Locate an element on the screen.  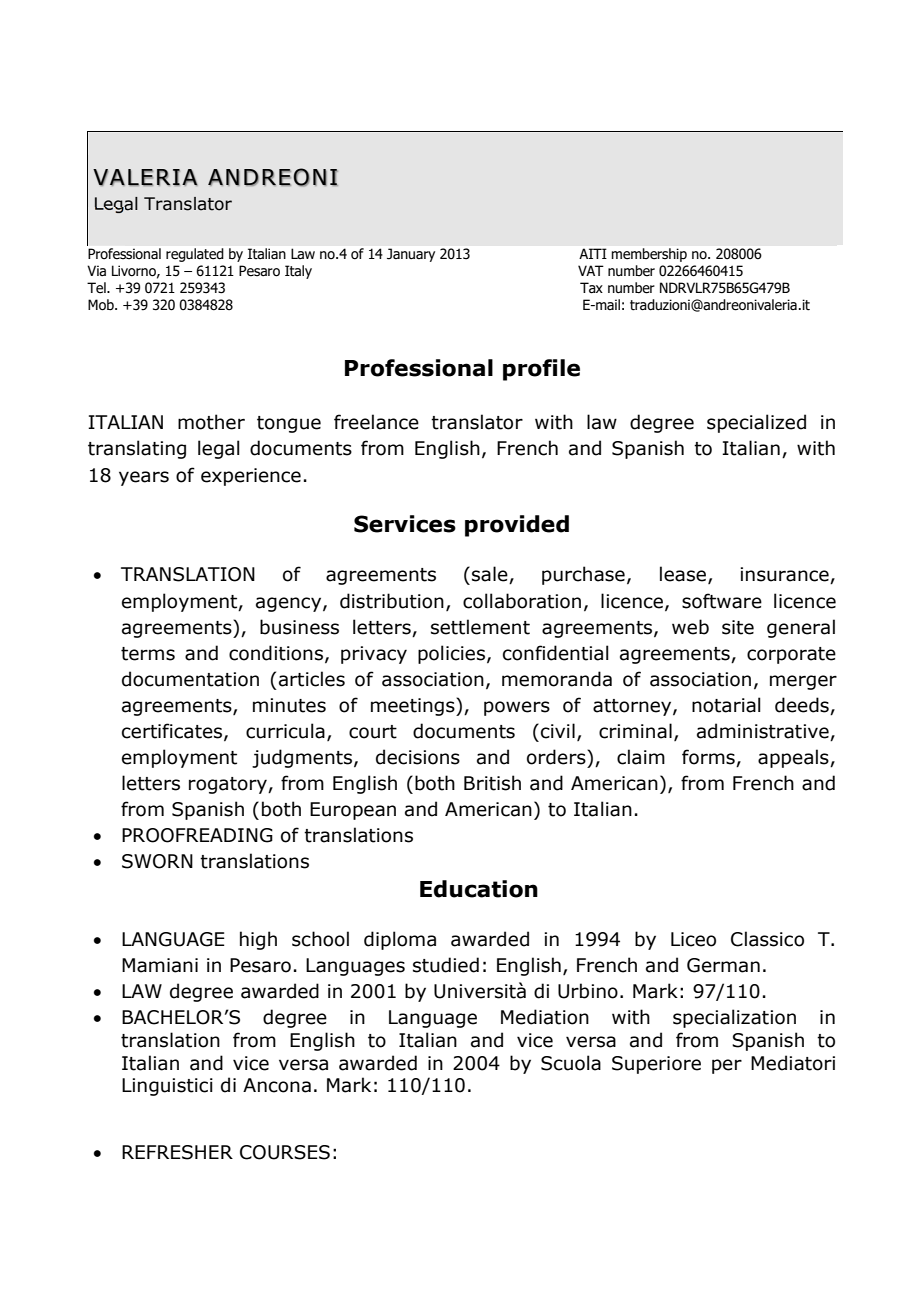
REFRESHER is located at coordinates (177, 1152).
